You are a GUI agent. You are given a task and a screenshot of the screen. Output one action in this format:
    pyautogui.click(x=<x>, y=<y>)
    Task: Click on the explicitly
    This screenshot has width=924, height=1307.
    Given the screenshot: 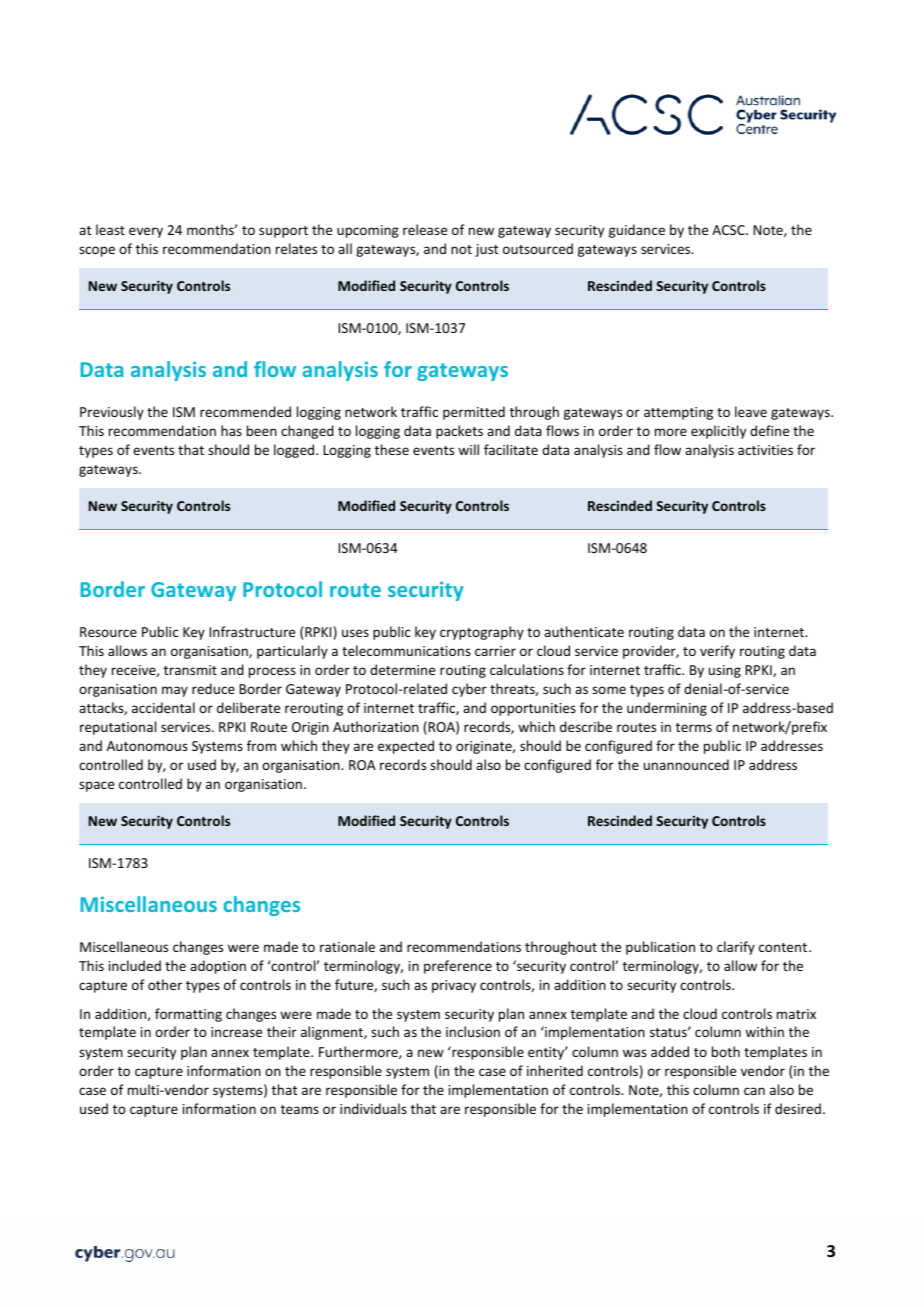 What is the action you would take?
    pyautogui.click(x=718, y=432)
